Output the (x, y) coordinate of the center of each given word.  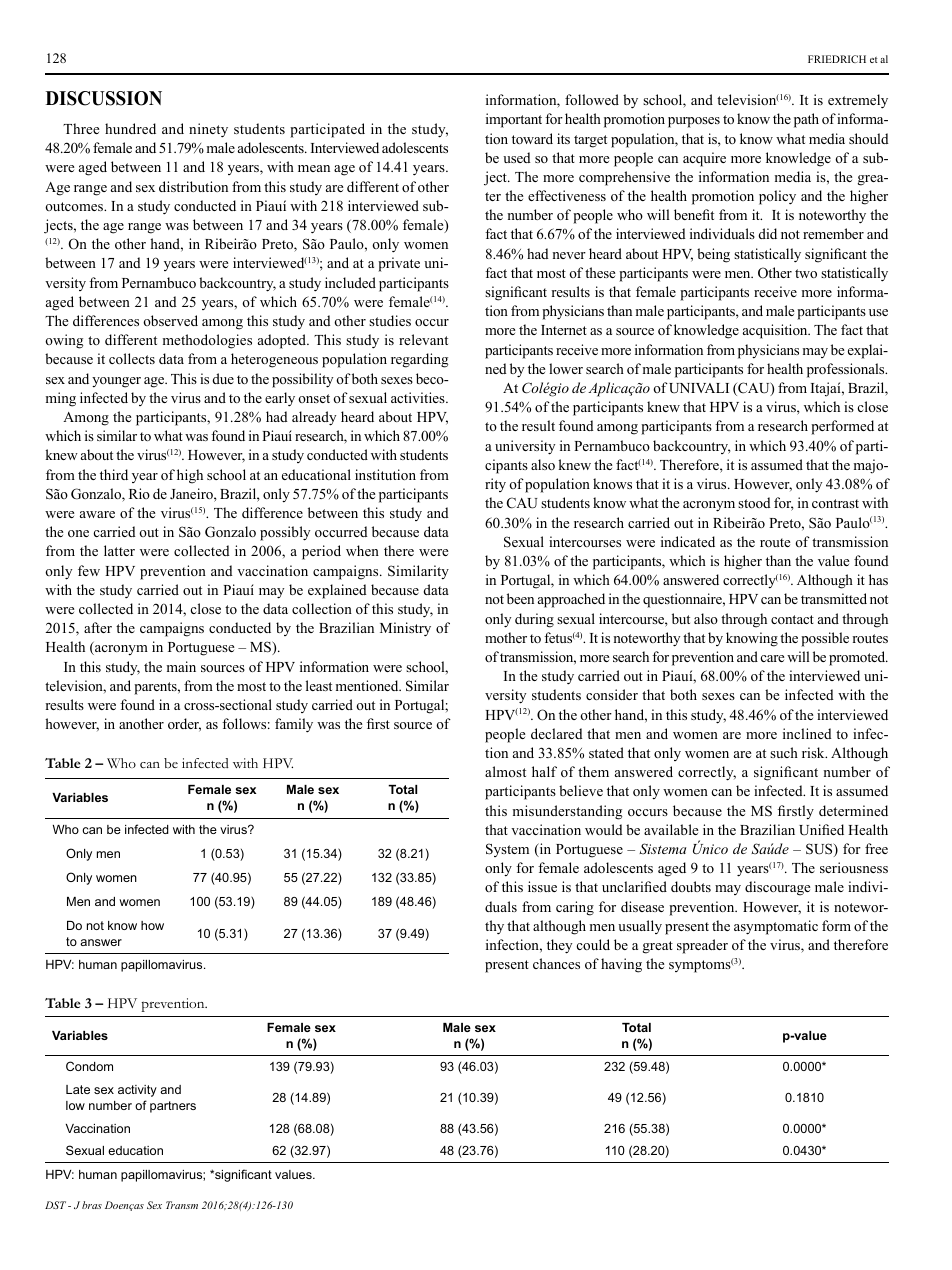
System (507, 850)
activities (419, 397)
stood (754, 502)
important (514, 120)
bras (92, 1205)
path (806, 120)
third (114, 474)
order (184, 725)
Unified (821, 830)
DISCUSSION (104, 98)
